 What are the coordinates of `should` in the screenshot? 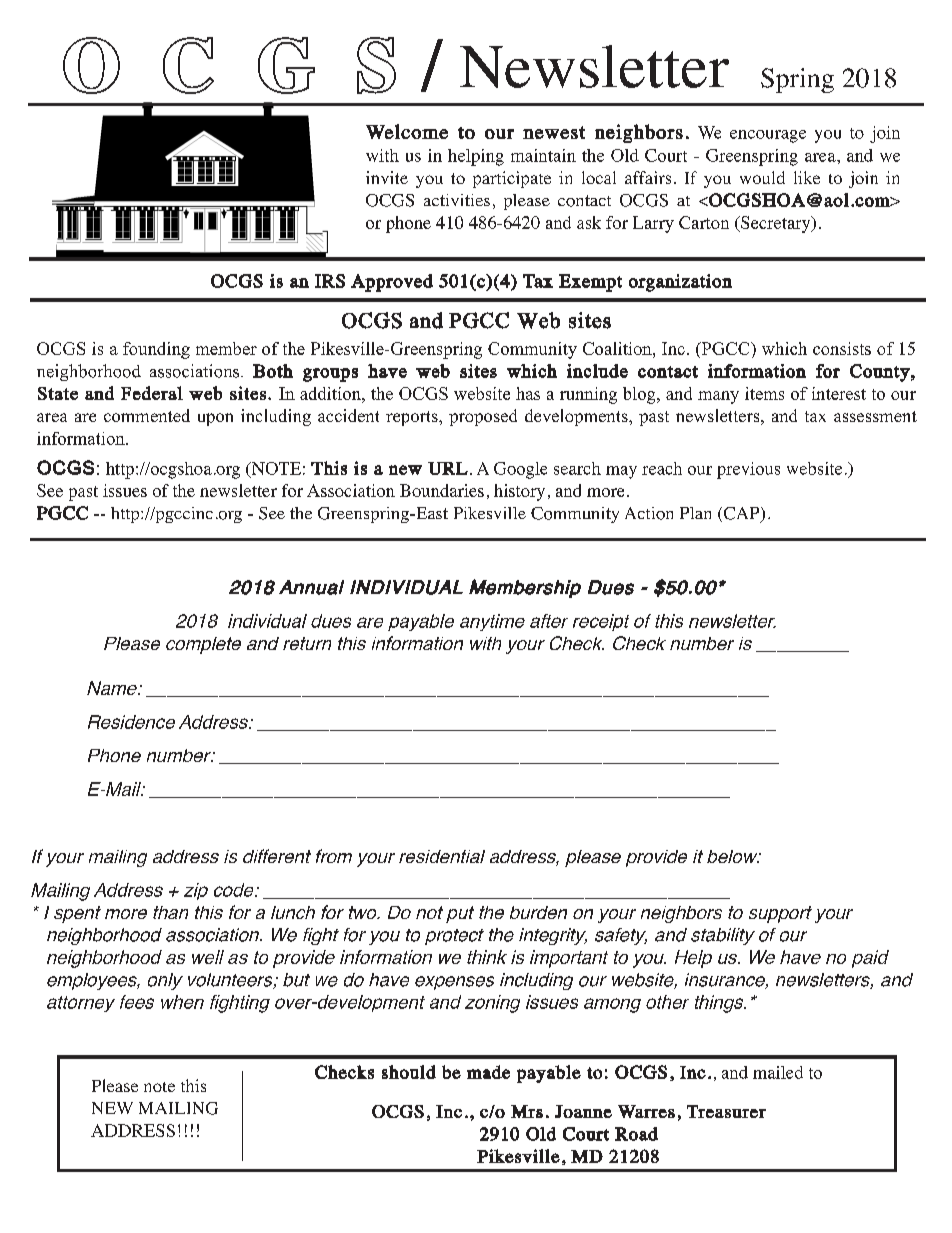 It's located at (409, 1072).
